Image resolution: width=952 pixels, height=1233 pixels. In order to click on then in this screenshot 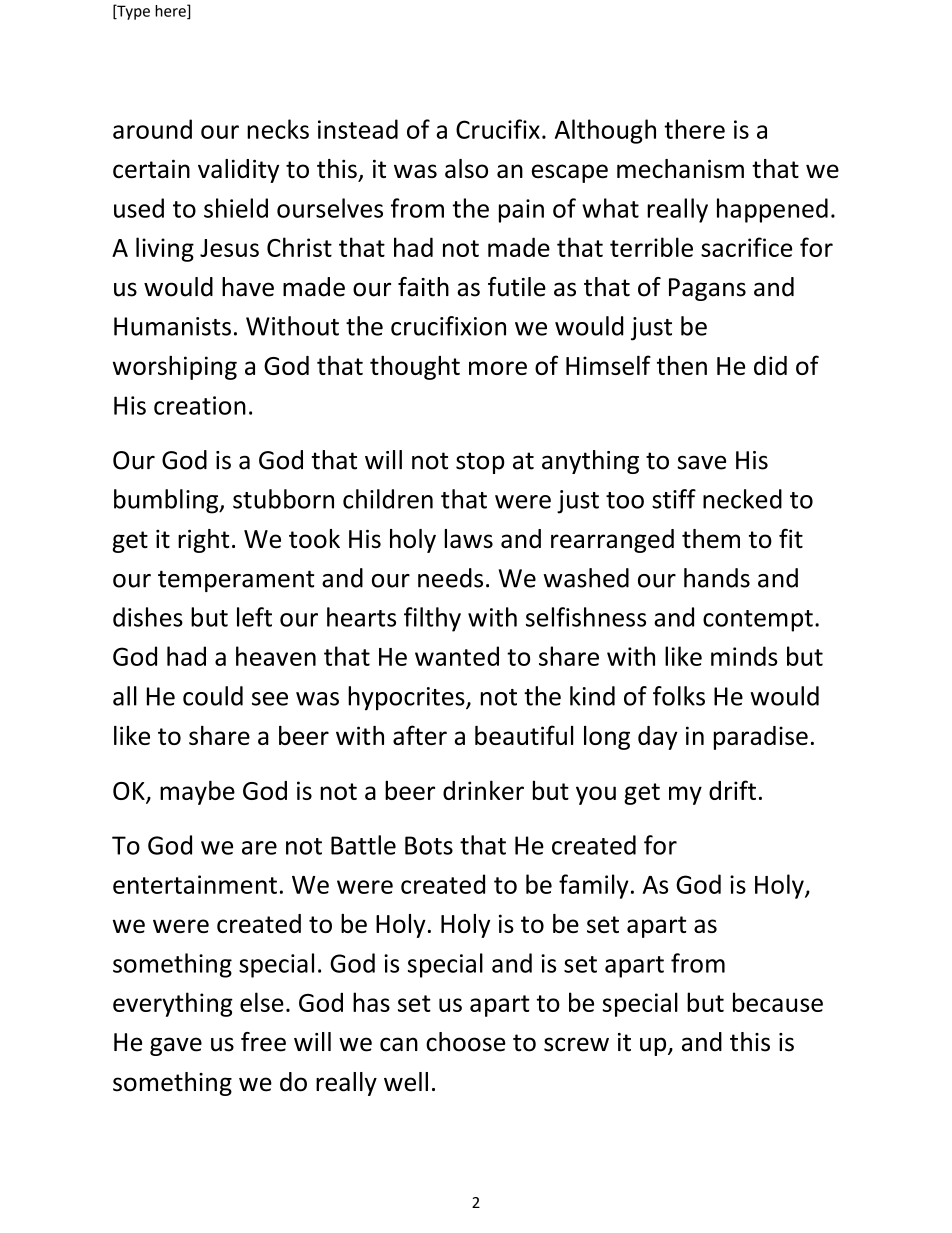, I will do `click(682, 365)`.
